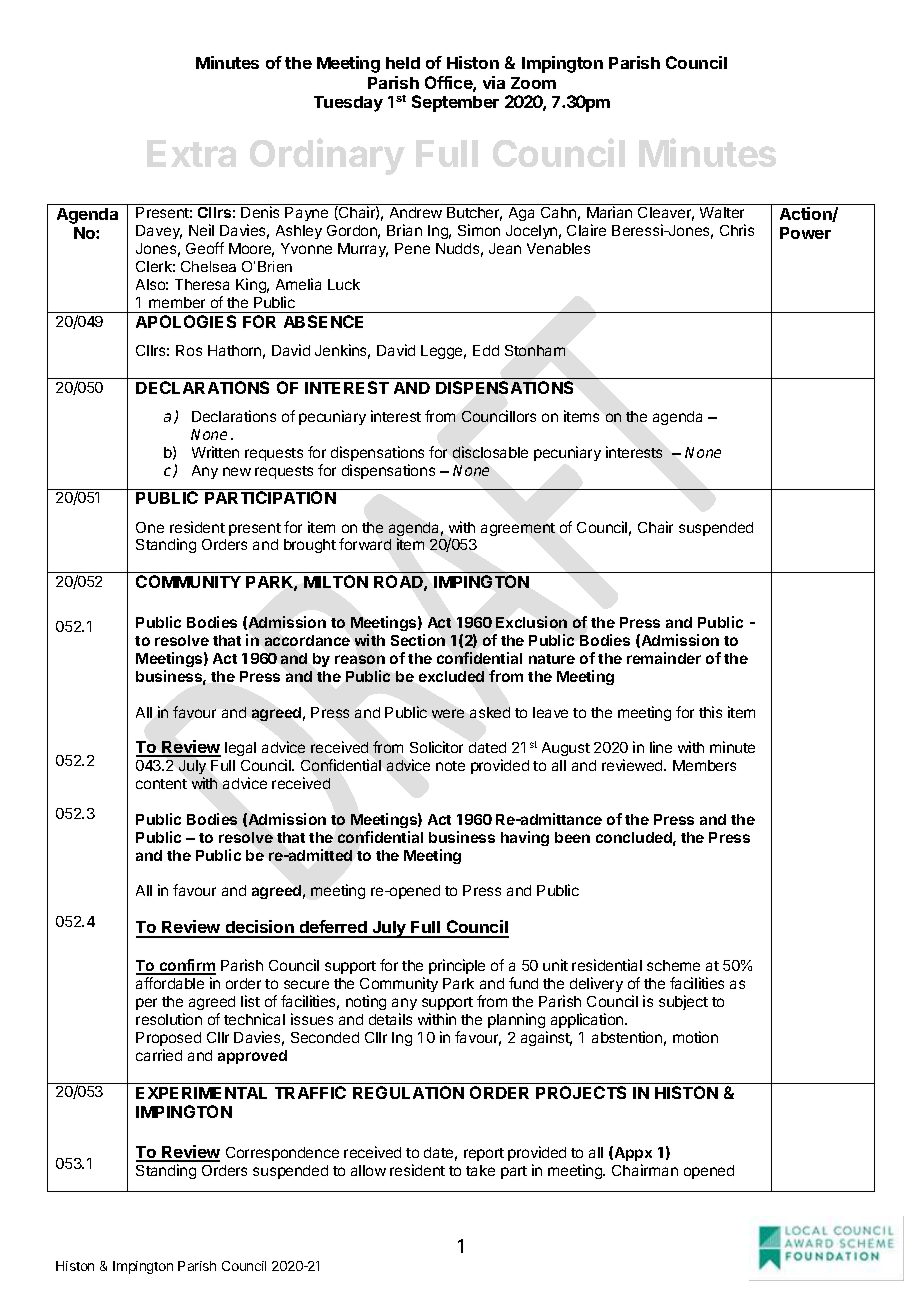 This screenshot has height=1308, width=924. I want to click on Written, so click(215, 452).
